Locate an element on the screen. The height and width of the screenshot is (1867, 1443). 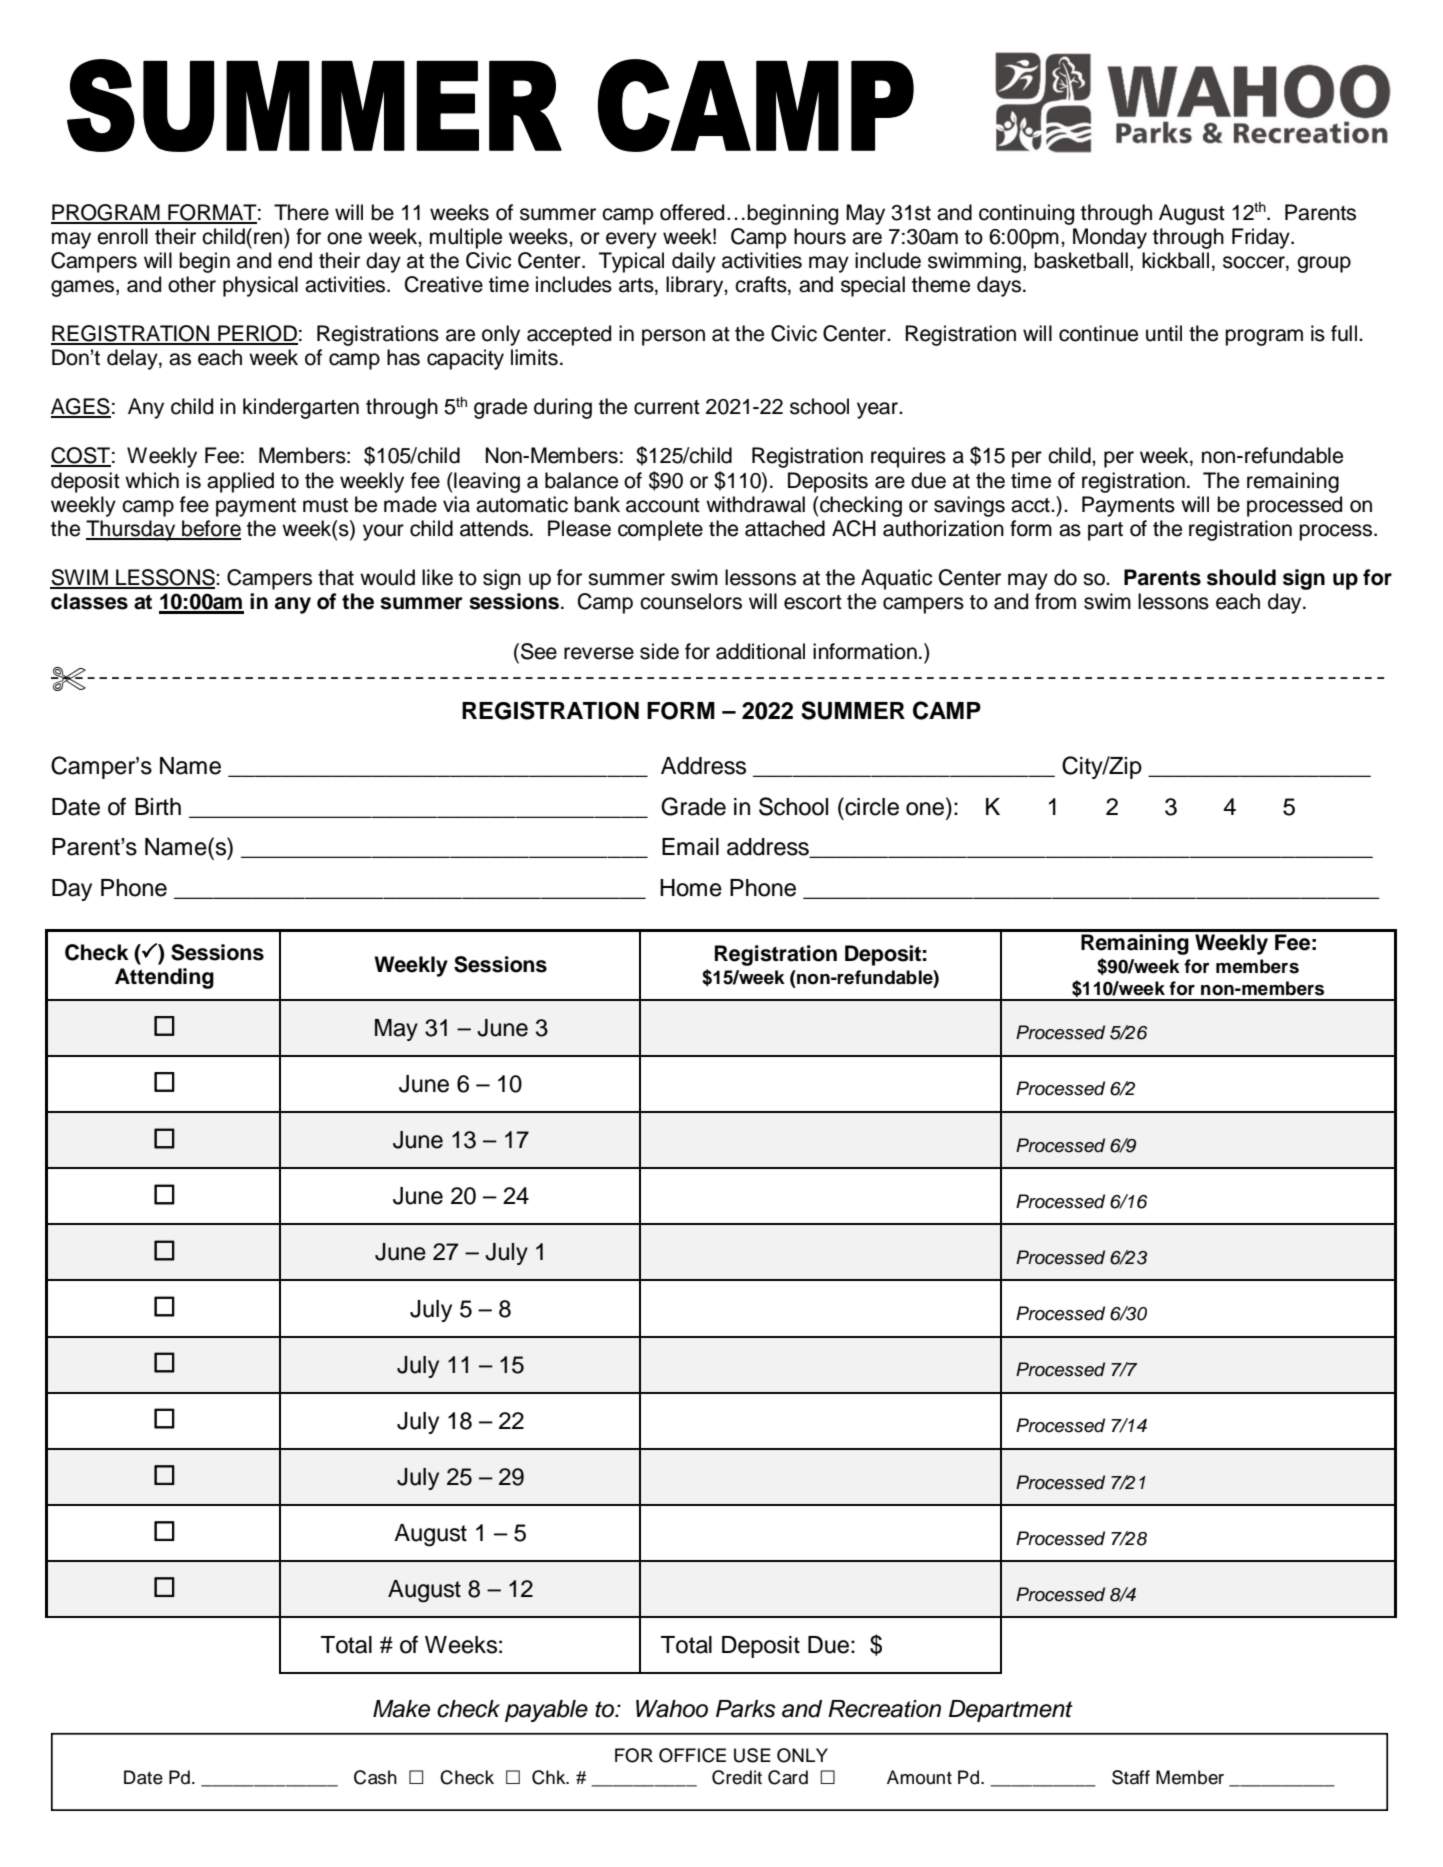
from is located at coordinates (1055, 601).
